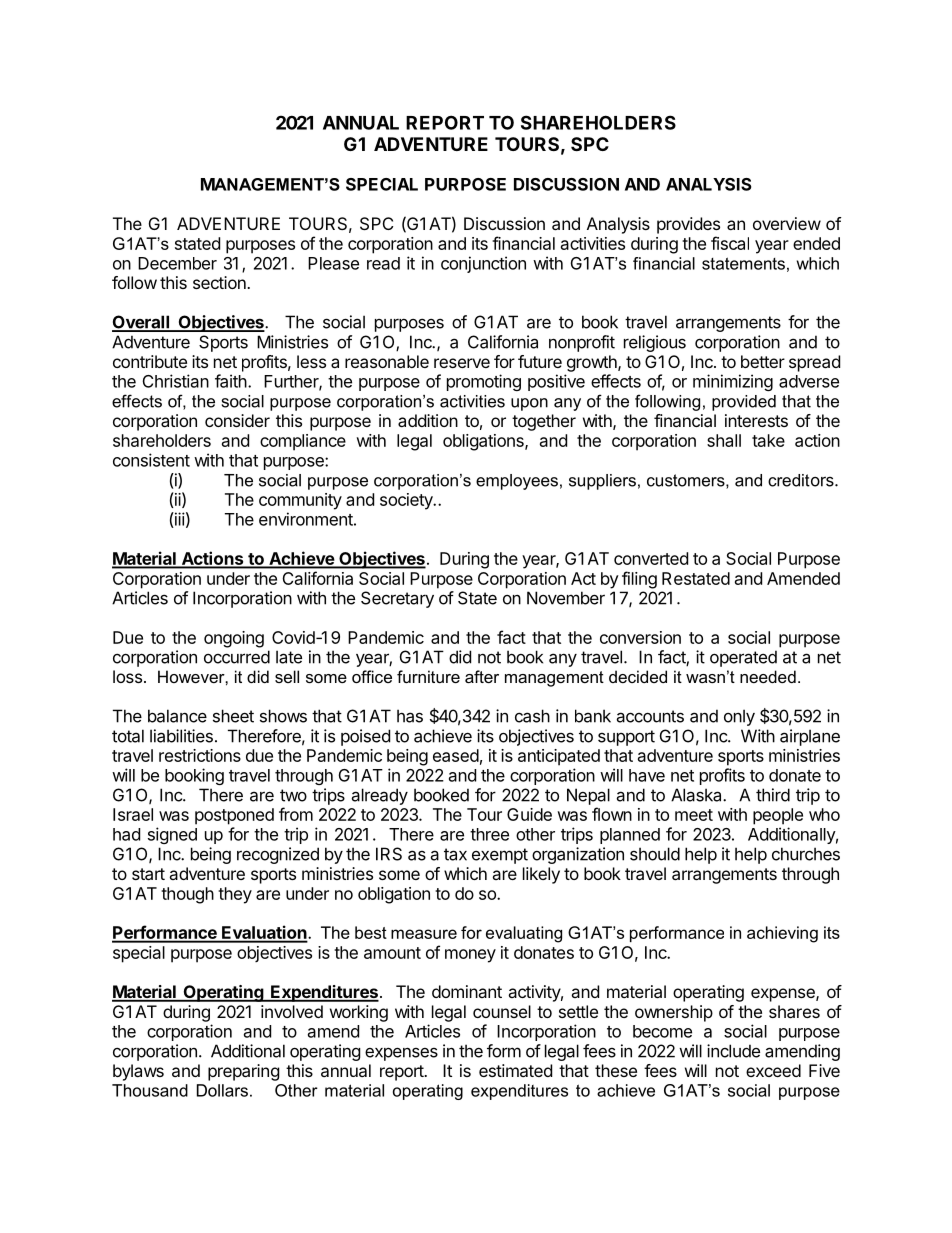 The height and width of the screenshot is (1233, 952). Describe the element at coordinates (524, 934) in the screenshot. I see `evaluating` at that location.
